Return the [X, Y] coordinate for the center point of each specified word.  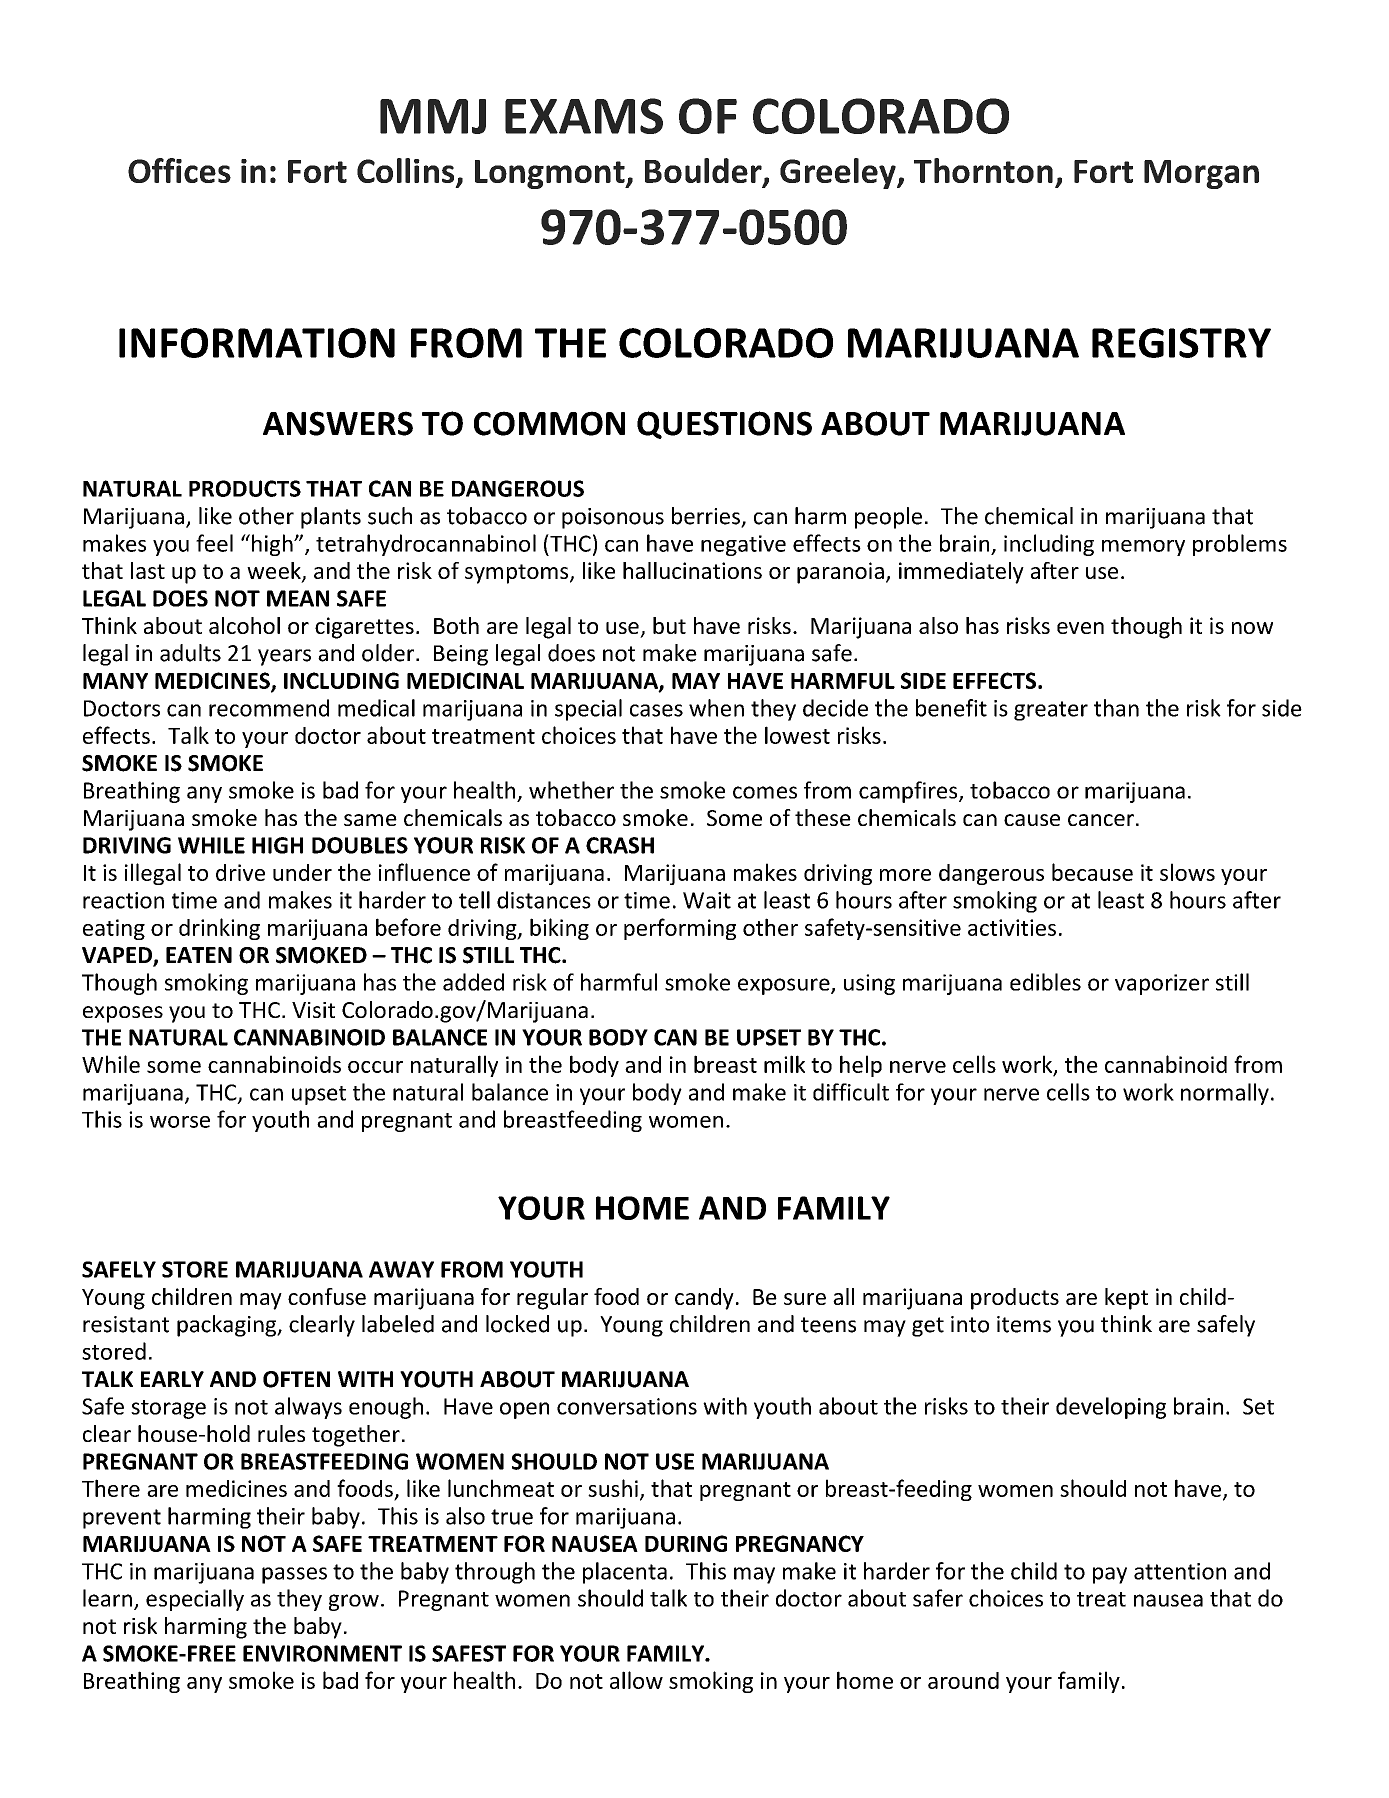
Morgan [1201, 174]
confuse [327, 1296]
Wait [707, 900]
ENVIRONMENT [322, 1653]
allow [636, 1680]
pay [1110, 1575]
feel [214, 543]
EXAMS [584, 116]
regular [552, 1299]
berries [707, 517]
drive [240, 872]
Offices [179, 170]
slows [1187, 872]
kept [1126, 1299]
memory [1143, 548]
